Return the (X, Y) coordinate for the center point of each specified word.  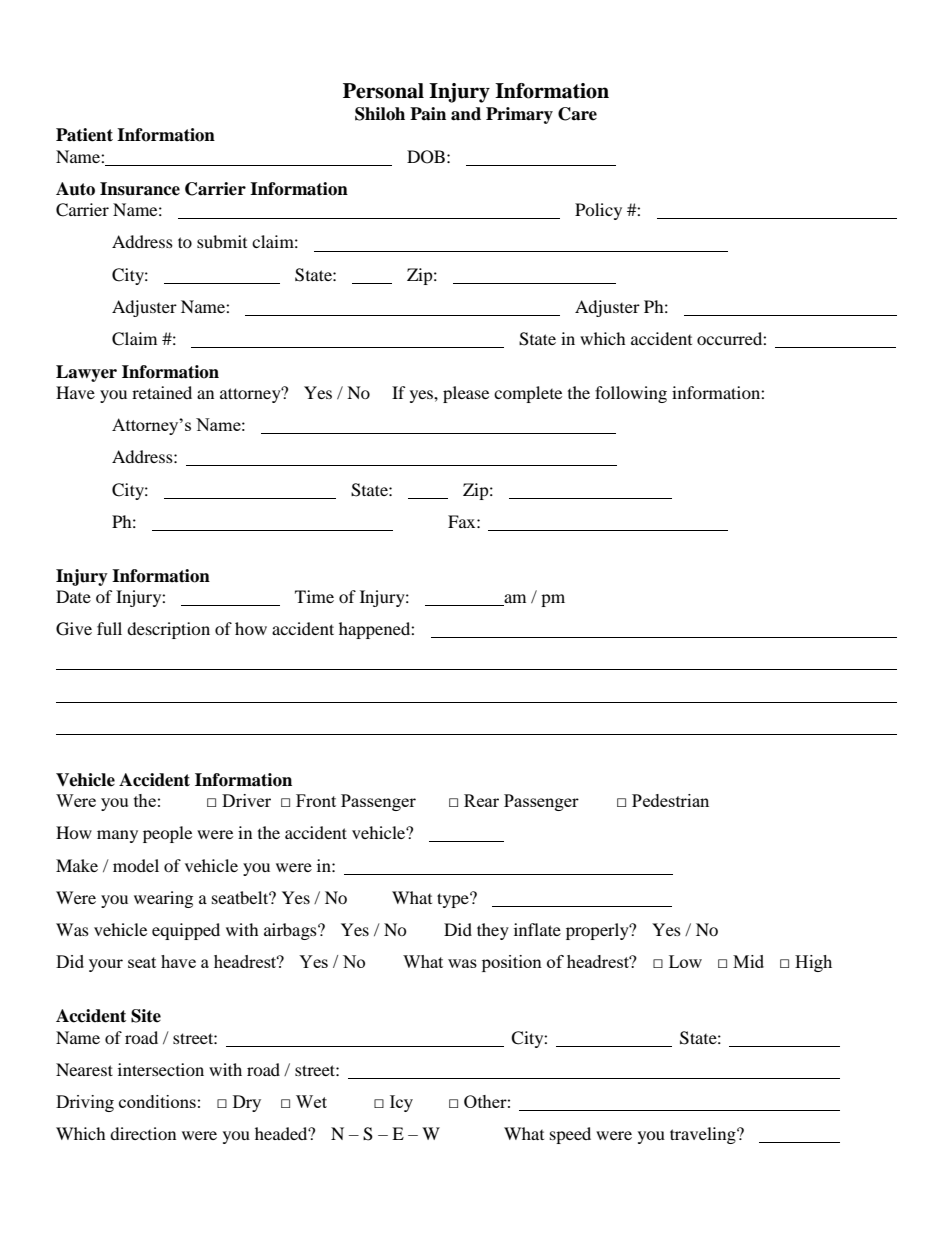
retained (162, 392)
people (167, 834)
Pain (428, 114)
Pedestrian (670, 800)
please (466, 394)
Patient (84, 135)
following (631, 394)
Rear (481, 800)
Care (577, 114)
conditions (157, 1101)
